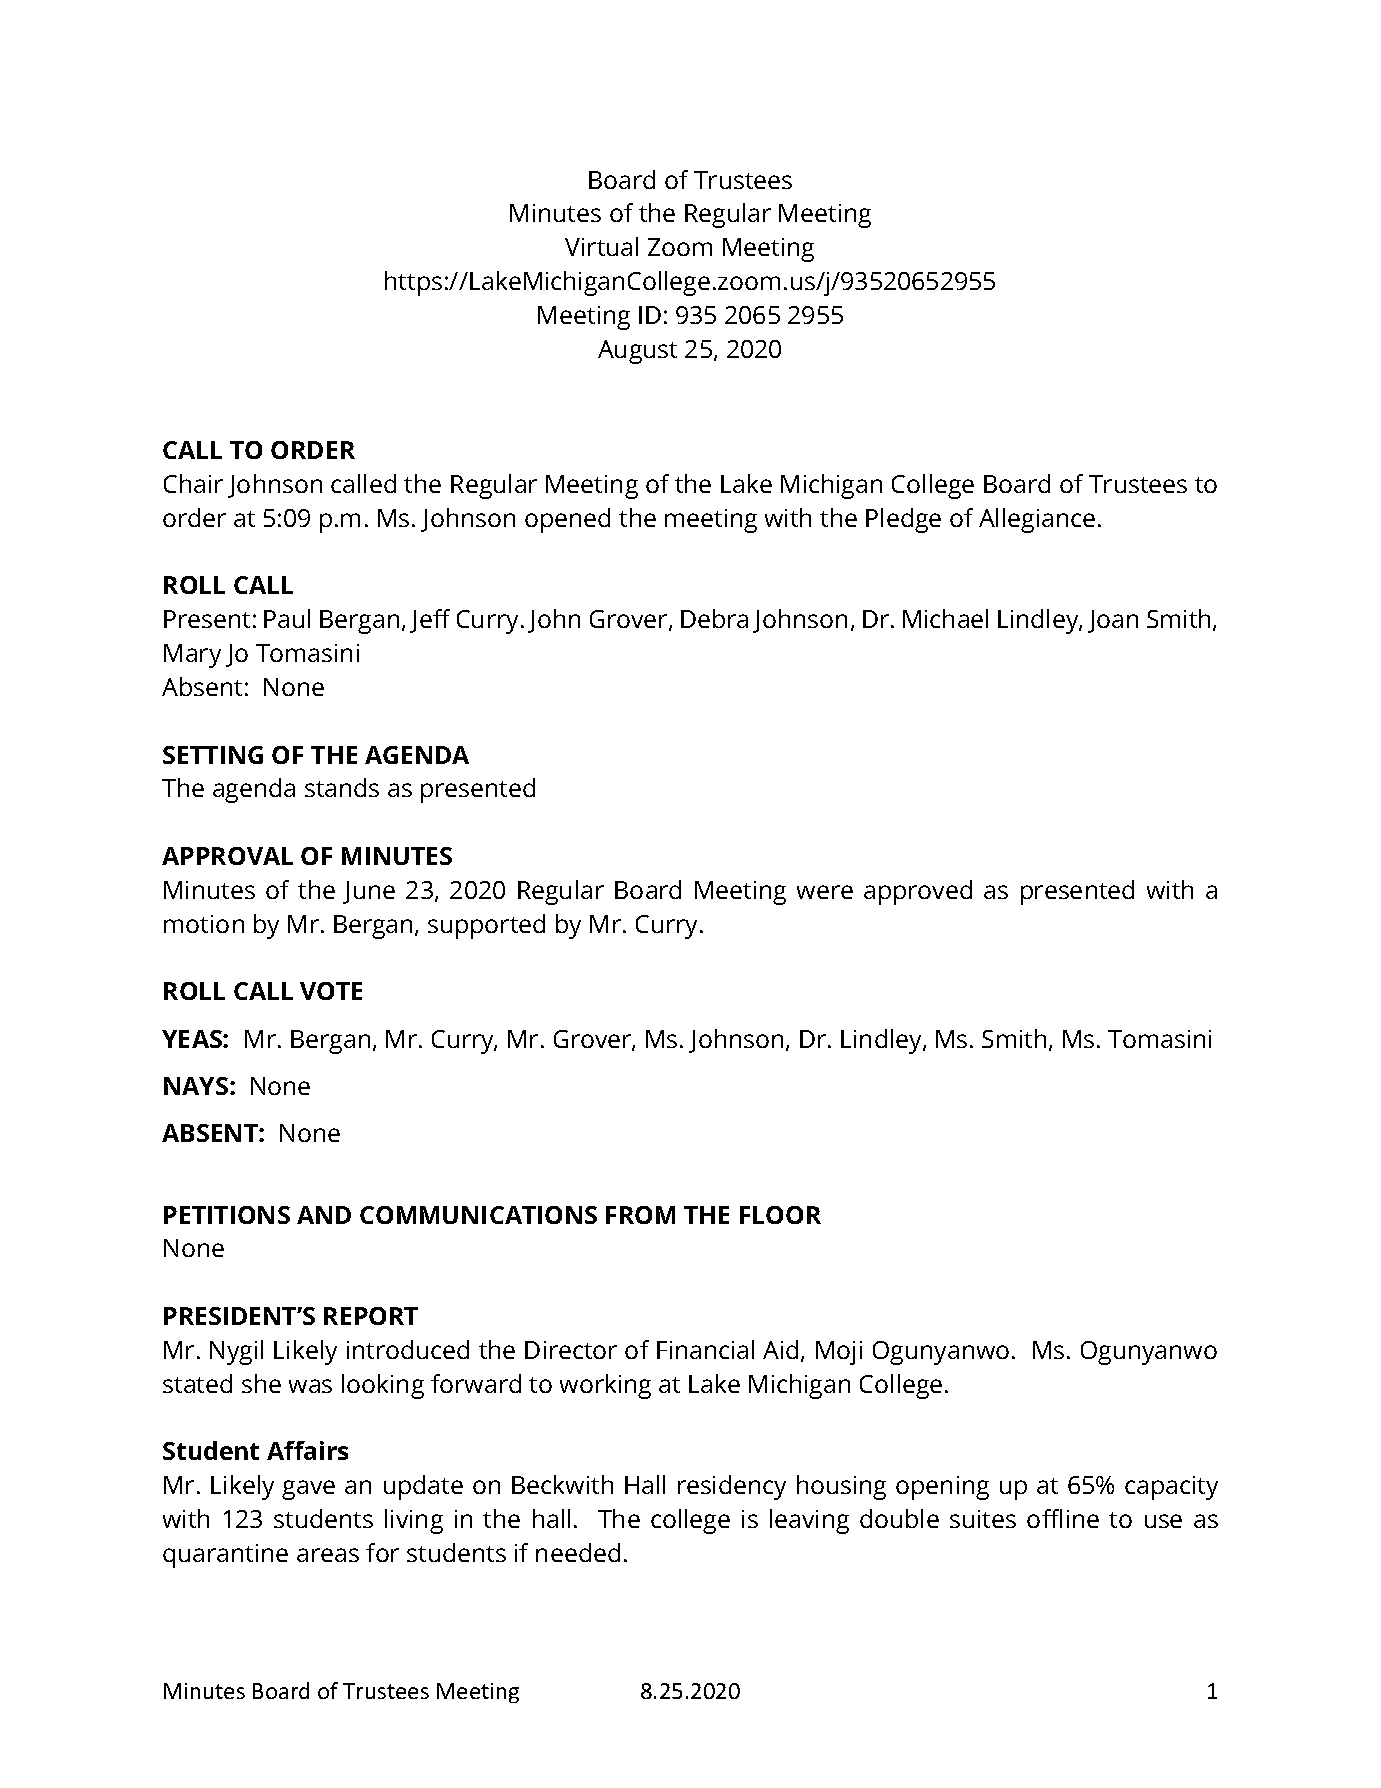  I want to click on gave, so click(308, 1490).
